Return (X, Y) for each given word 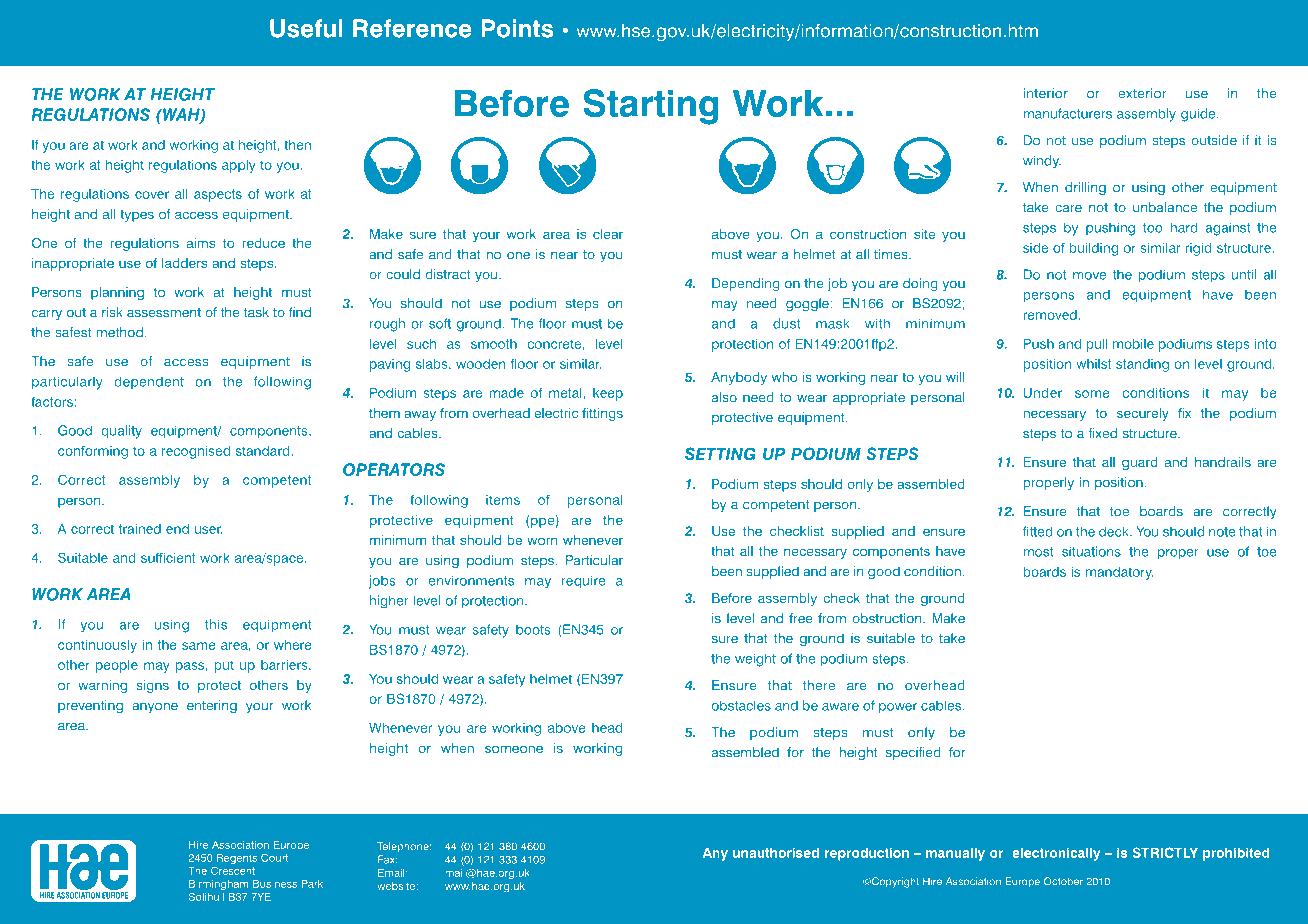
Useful (306, 28)
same (199, 646)
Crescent (233, 870)
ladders (184, 263)
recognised (196, 452)
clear (608, 234)
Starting (651, 107)
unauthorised (776, 853)
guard (1139, 463)
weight (755, 660)
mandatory (1120, 573)
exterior (1142, 93)
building (1094, 249)
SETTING (720, 453)
